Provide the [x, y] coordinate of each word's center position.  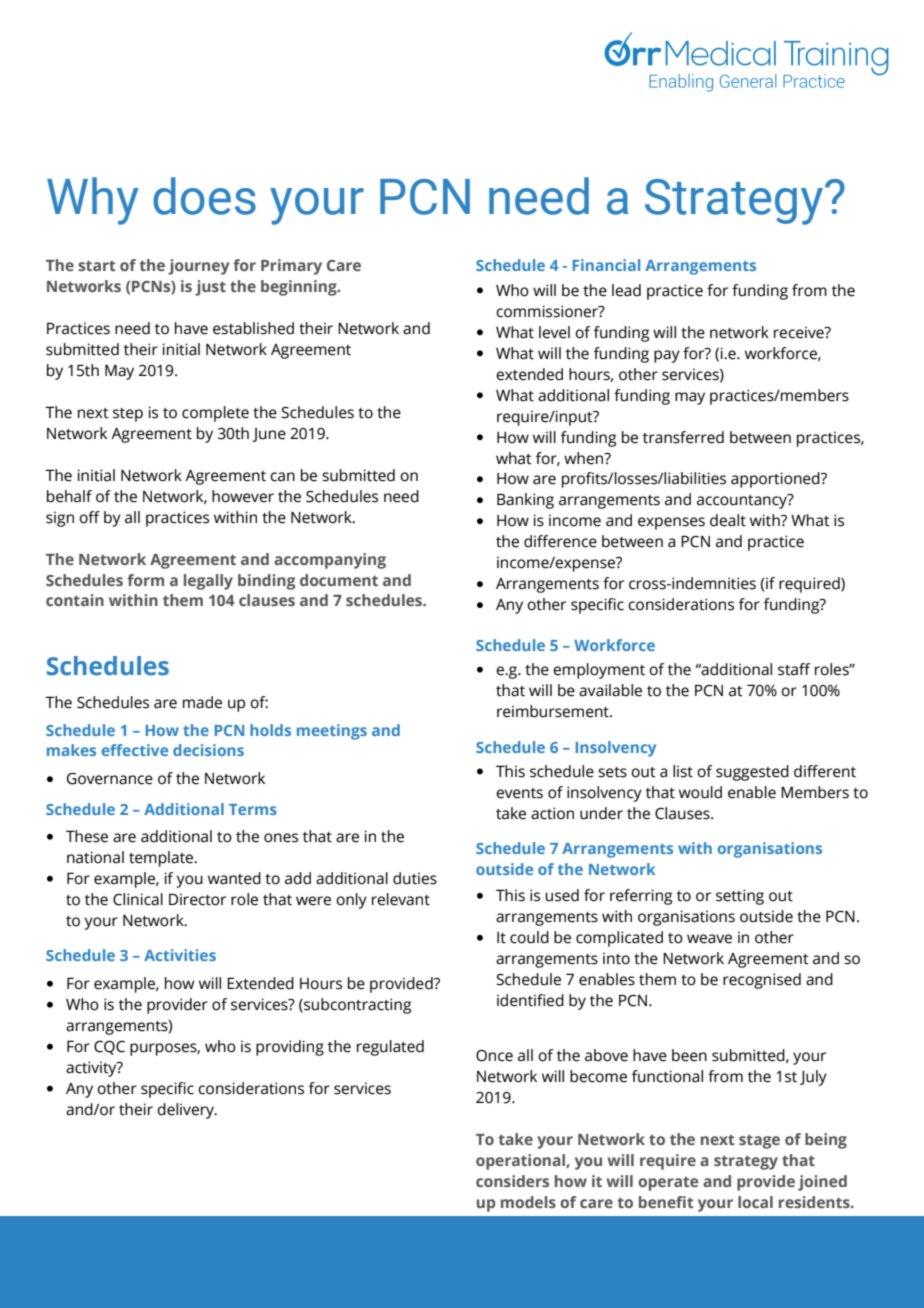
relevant [401, 899]
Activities [180, 955]
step [128, 415]
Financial [606, 265]
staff [794, 669]
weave [709, 939]
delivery [186, 1111]
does [204, 196]
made [202, 702]
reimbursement [554, 711]
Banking [525, 501]
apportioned [776, 480]
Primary [291, 267]
